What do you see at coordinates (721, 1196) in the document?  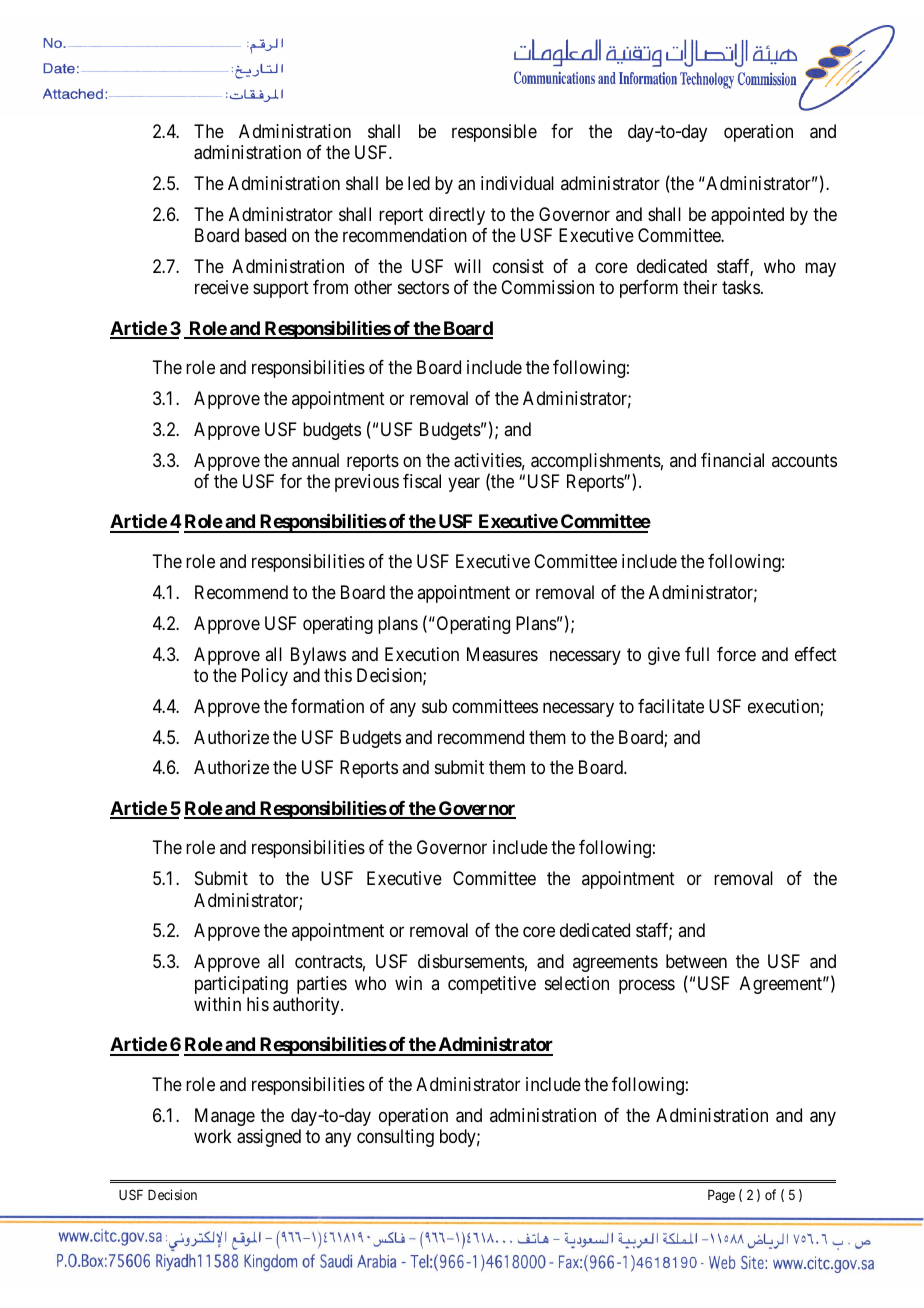 I see `Page` at bounding box center [721, 1196].
